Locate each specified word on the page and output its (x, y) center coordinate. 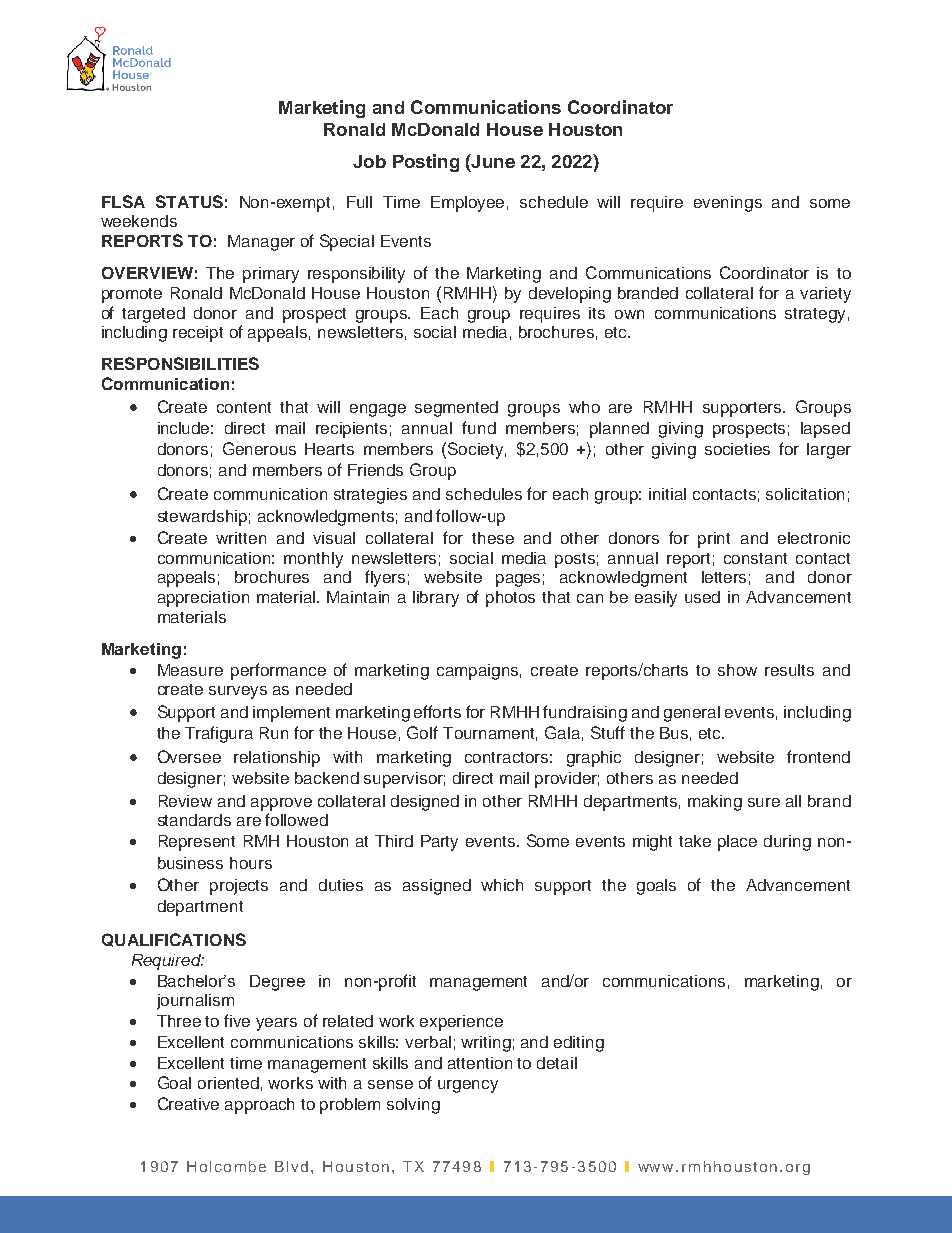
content (244, 407)
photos (510, 599)
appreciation (203, 599)
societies (737, 449)
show (737, 670)
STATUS (189, 201)
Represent (197, 843)
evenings (728, 204)
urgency (468, 1086)
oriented (228, 1083)
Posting (426, 163)
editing (579, 1044)
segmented (456, 409)
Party (439, 843)
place (737, 843)
